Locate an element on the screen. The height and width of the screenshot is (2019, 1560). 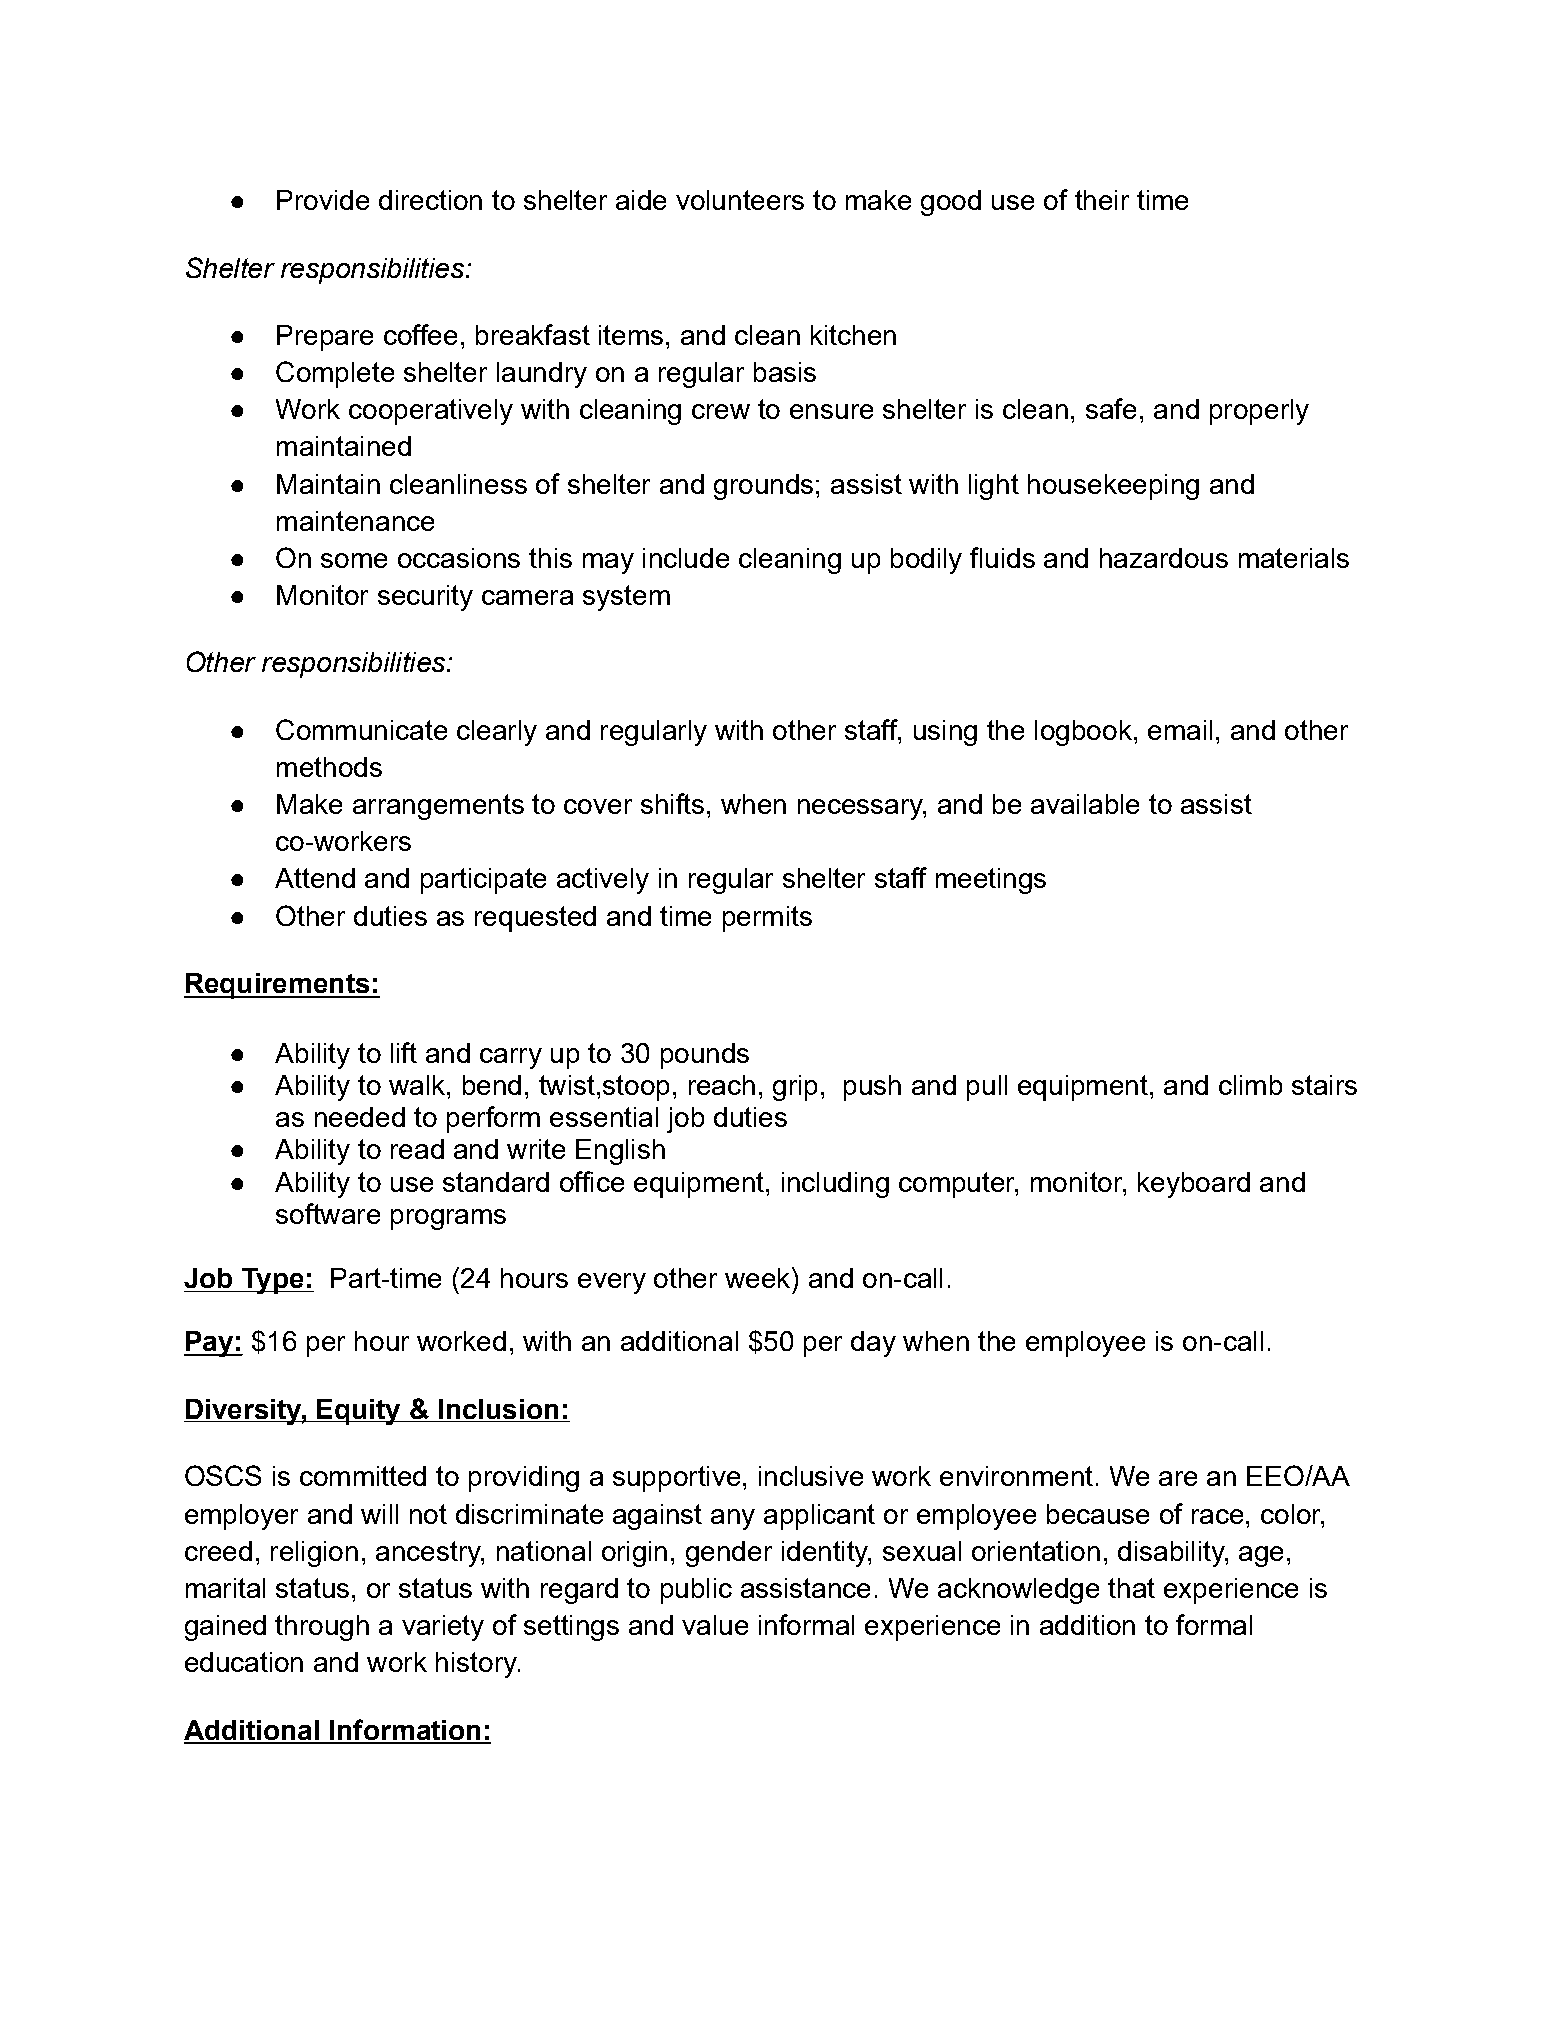
meetings is located at coordinates (991, 881).
